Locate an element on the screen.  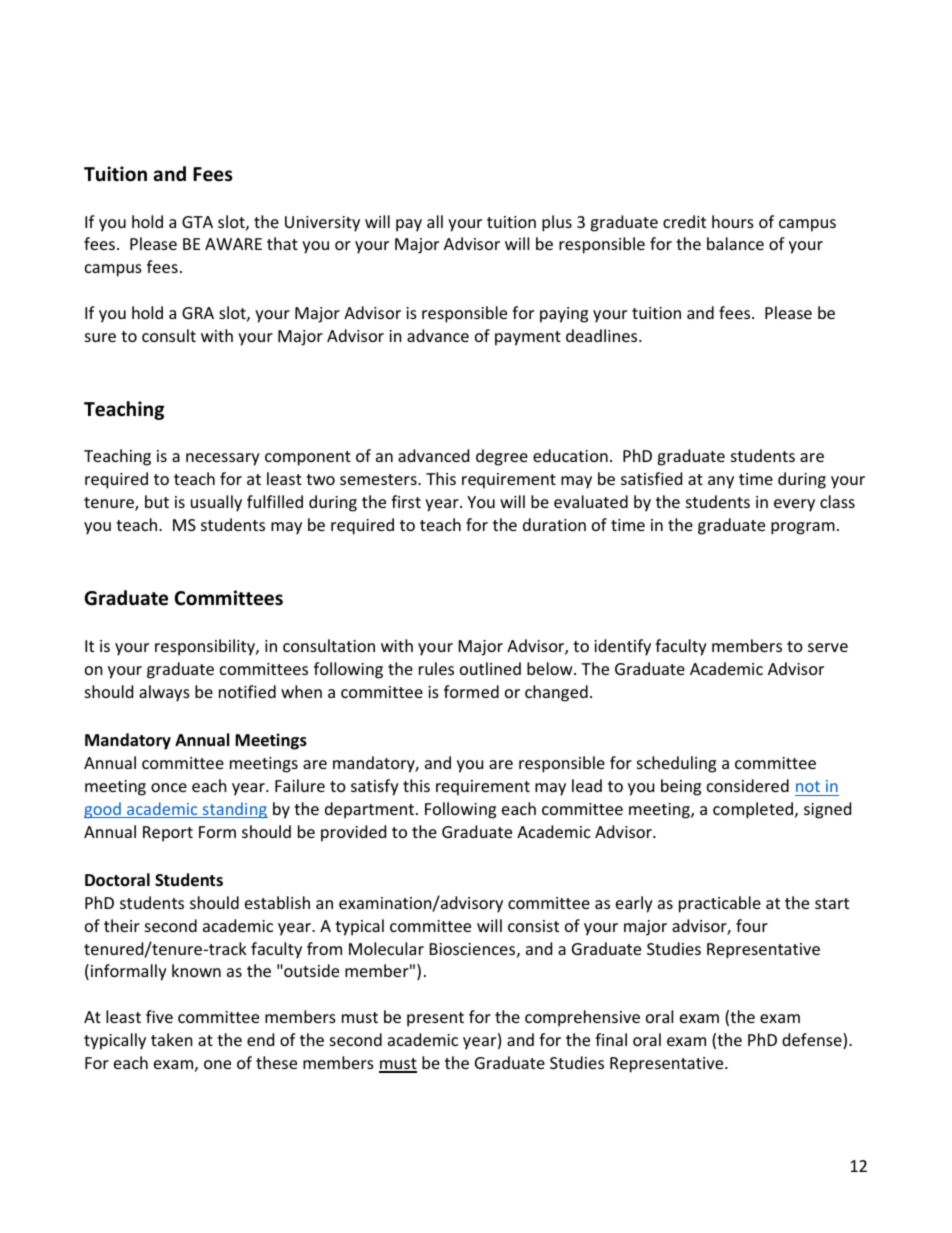
balance is located at coordinates (735, 243).
